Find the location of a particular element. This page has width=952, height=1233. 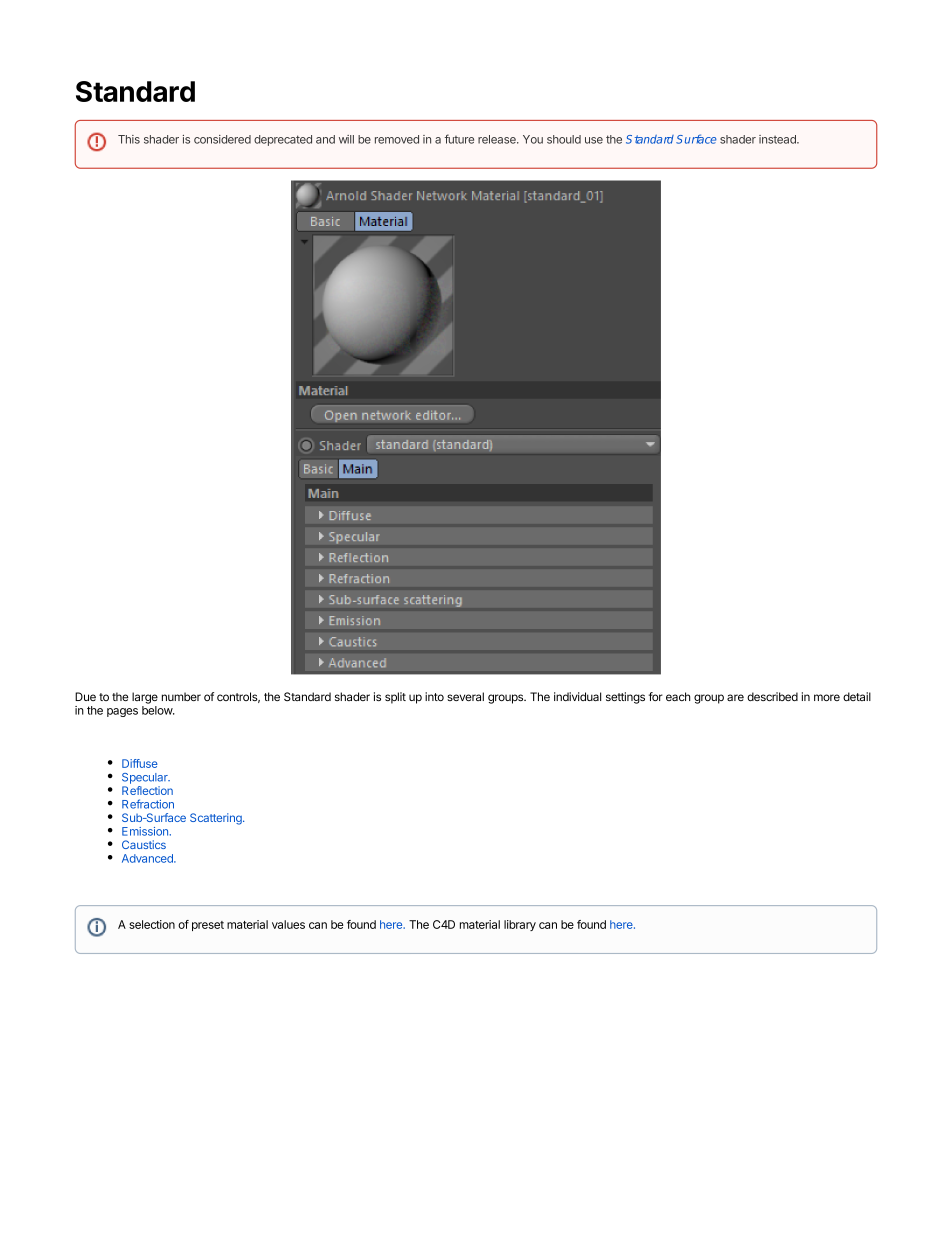

selection is located at coordinates (152, 924).
